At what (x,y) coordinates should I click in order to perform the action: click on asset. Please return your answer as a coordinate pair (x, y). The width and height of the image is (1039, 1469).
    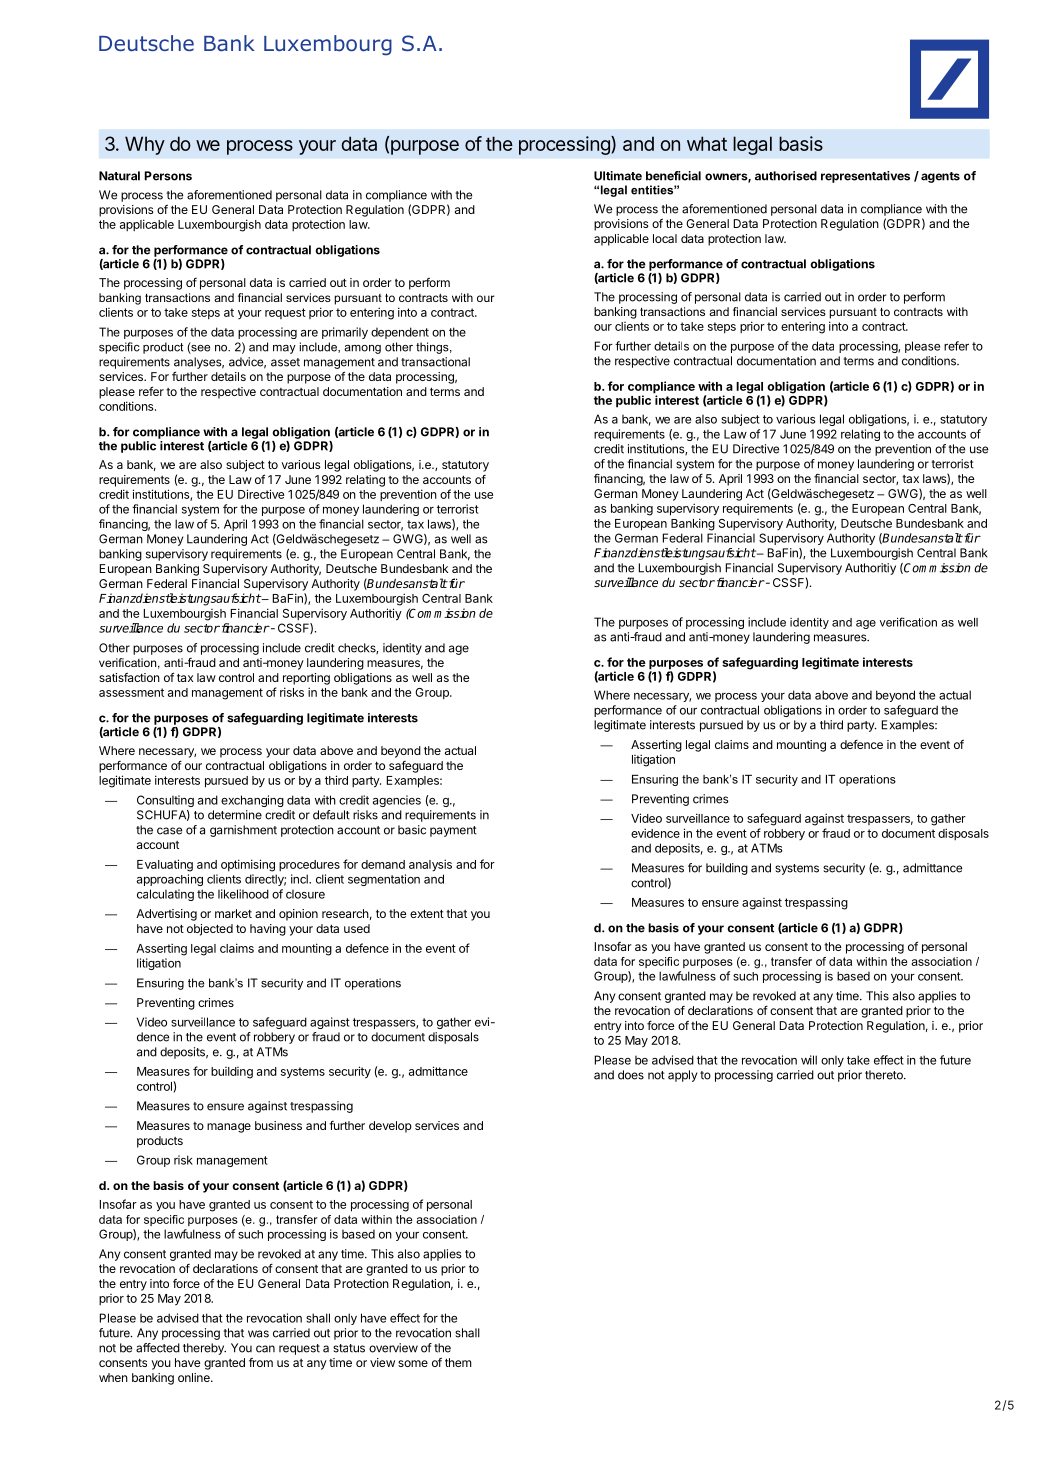
    Looking at the image, I should click on (285, 362).
